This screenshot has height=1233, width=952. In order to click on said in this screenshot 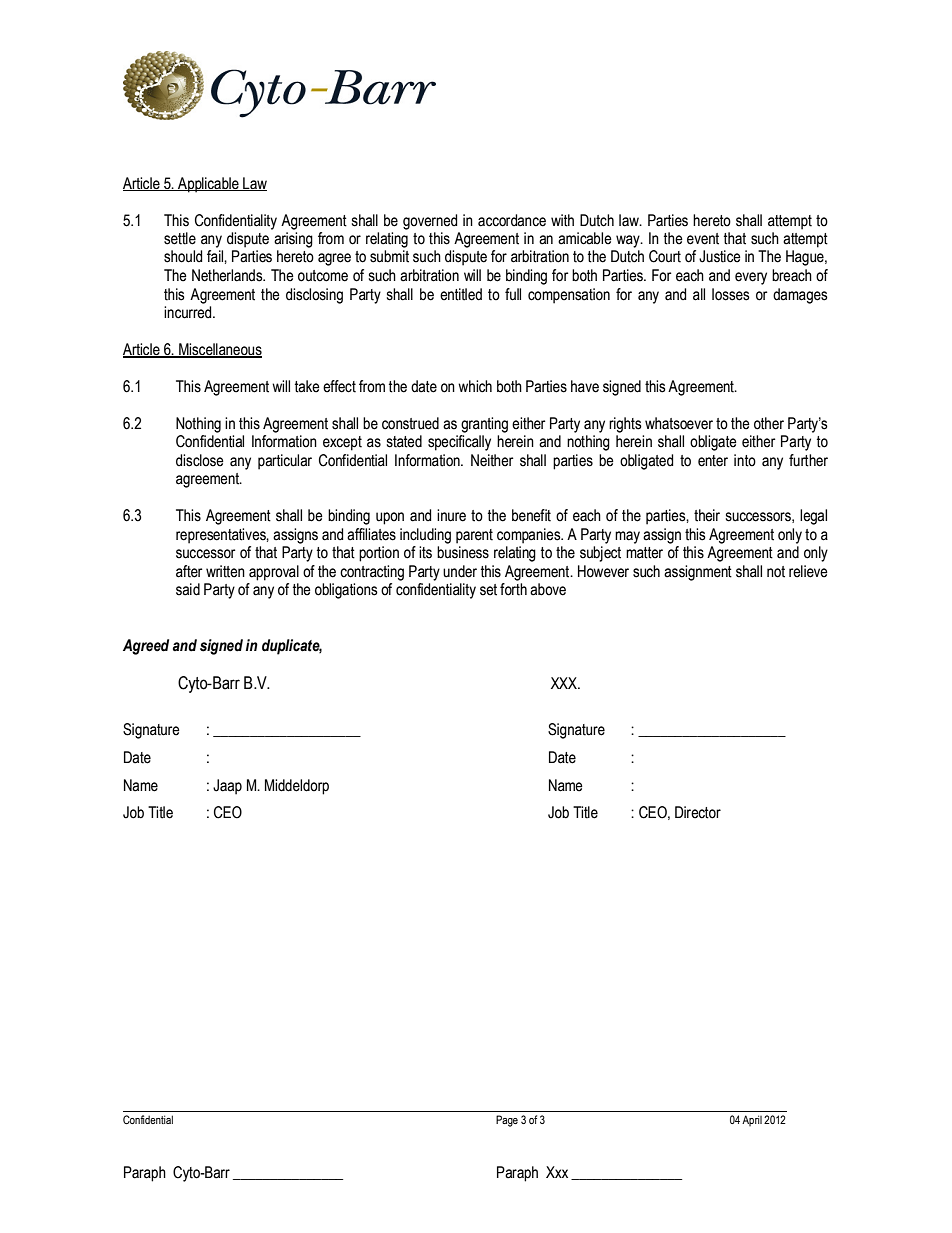, I will do `click(188, 589)`.
